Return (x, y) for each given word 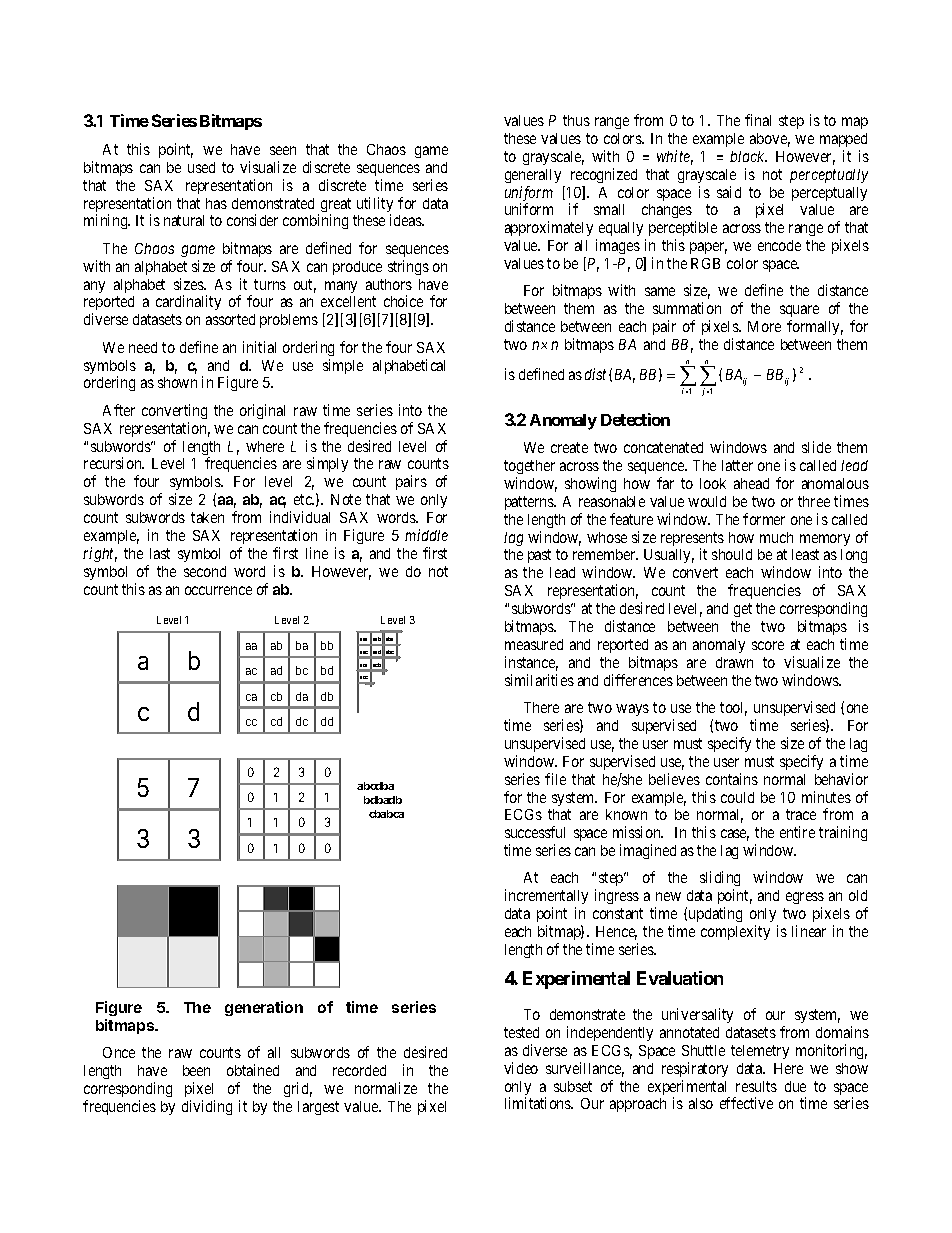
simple (343, 366)
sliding (720, 880)
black (748, 156)
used (201, 167)
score (768, 645)
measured (534, 644)
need (143, 347)
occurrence (218, 590)
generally (533, 176)
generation (264, 1008)
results (756, 1086)
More (764, 326)
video (521, 1068)
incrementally (546, 898)
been (196, 1070)
